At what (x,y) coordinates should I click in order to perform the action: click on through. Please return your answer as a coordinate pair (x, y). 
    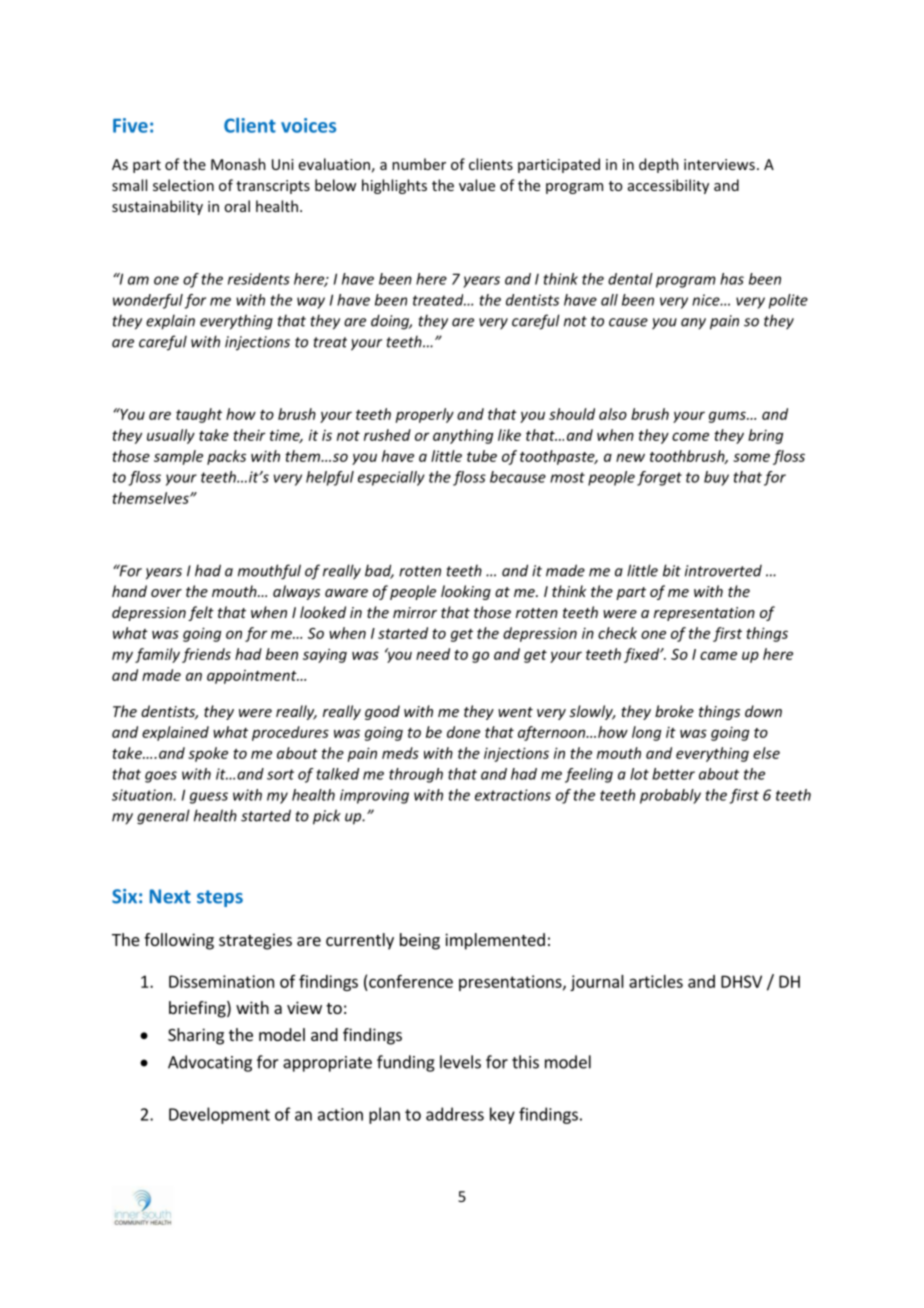
    Looking at the image, I should click on (416, 775).
